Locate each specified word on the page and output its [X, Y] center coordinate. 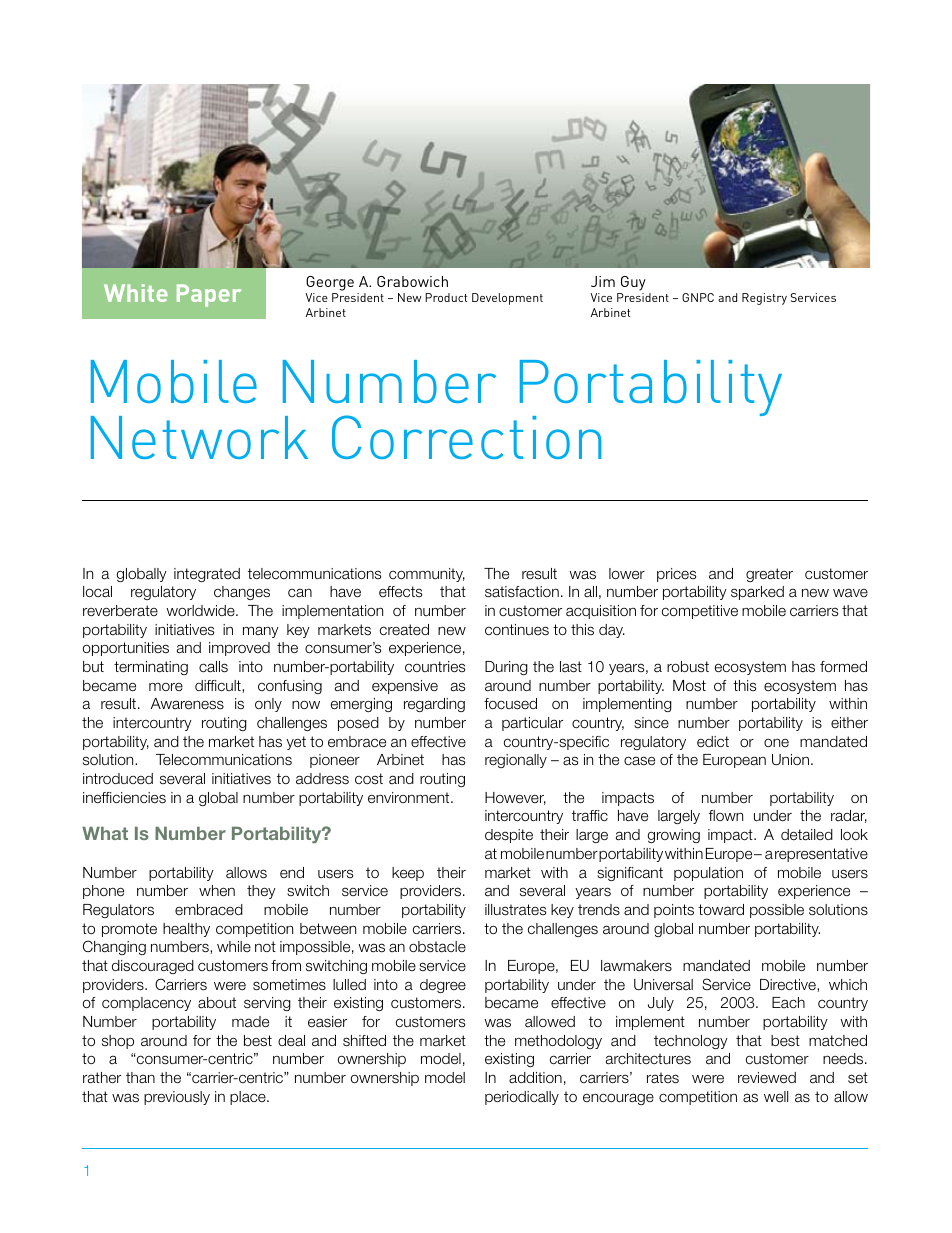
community [427, 575]
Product [446, 297]
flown [726, 815]
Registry [764, 299]
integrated [207, 575]
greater [769, 575]
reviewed [767, 1077]
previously [177, 1098]
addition [535, 1078]
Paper [209, 295]
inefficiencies [124, 798]
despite [509, 836]
